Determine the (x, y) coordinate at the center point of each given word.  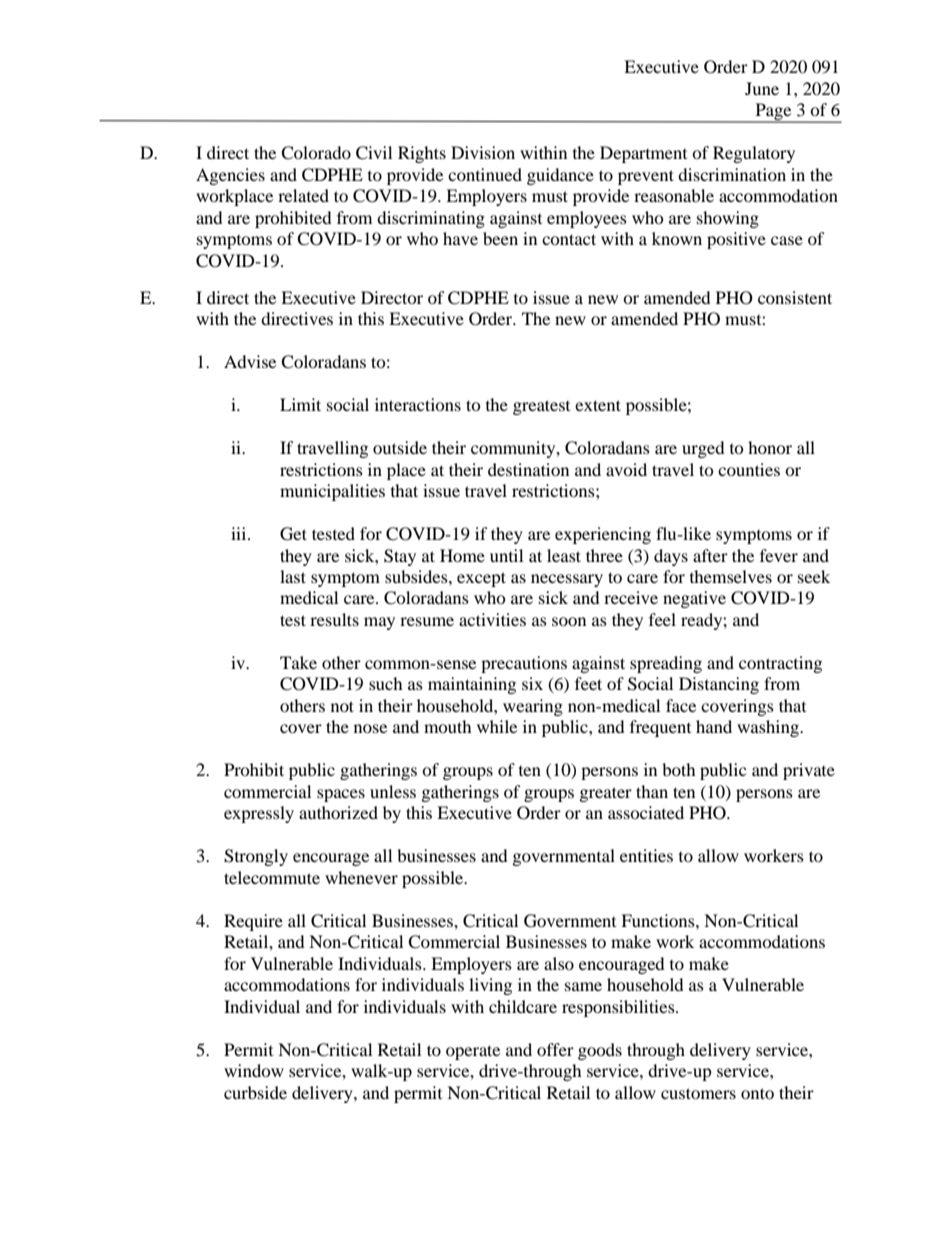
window (254, 1070)
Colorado (316, 153)
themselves (731, 576)
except (481, 579)
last (293, 576)
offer (555, 1049)
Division (483, 152)
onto (757, 1093)
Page (773, 113)
